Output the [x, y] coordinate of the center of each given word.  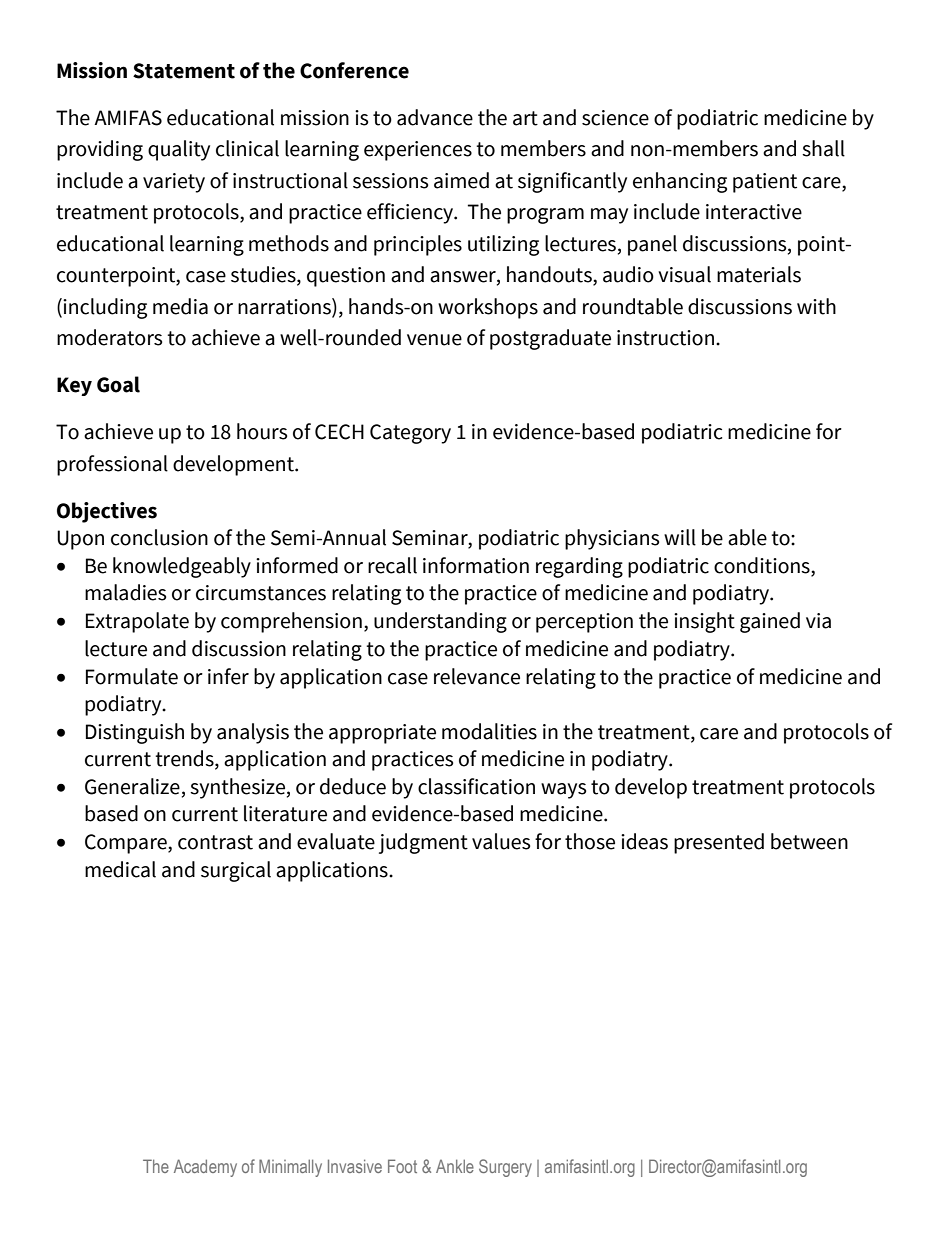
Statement [184, 71]
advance [435, 117]
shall [823, 148]
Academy [205, 1168]
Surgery [505, 1168]
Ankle [455, 1166]
